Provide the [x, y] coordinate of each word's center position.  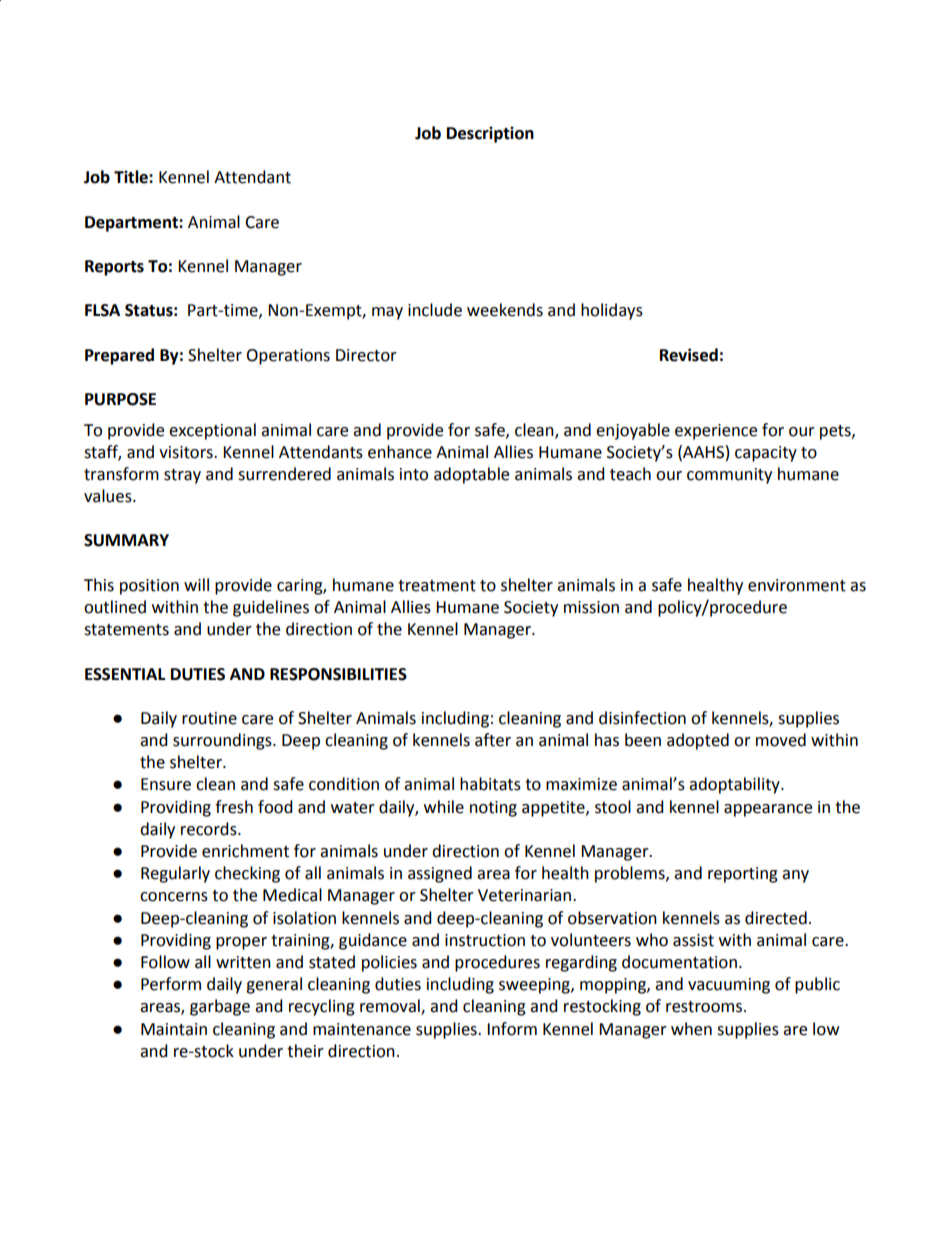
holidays [612, 311]
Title [132, 177]
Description [490, 134]
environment [797, 585]
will [196, 584]
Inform [512, 1029]
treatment [437, 586]
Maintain [174, 1029]
